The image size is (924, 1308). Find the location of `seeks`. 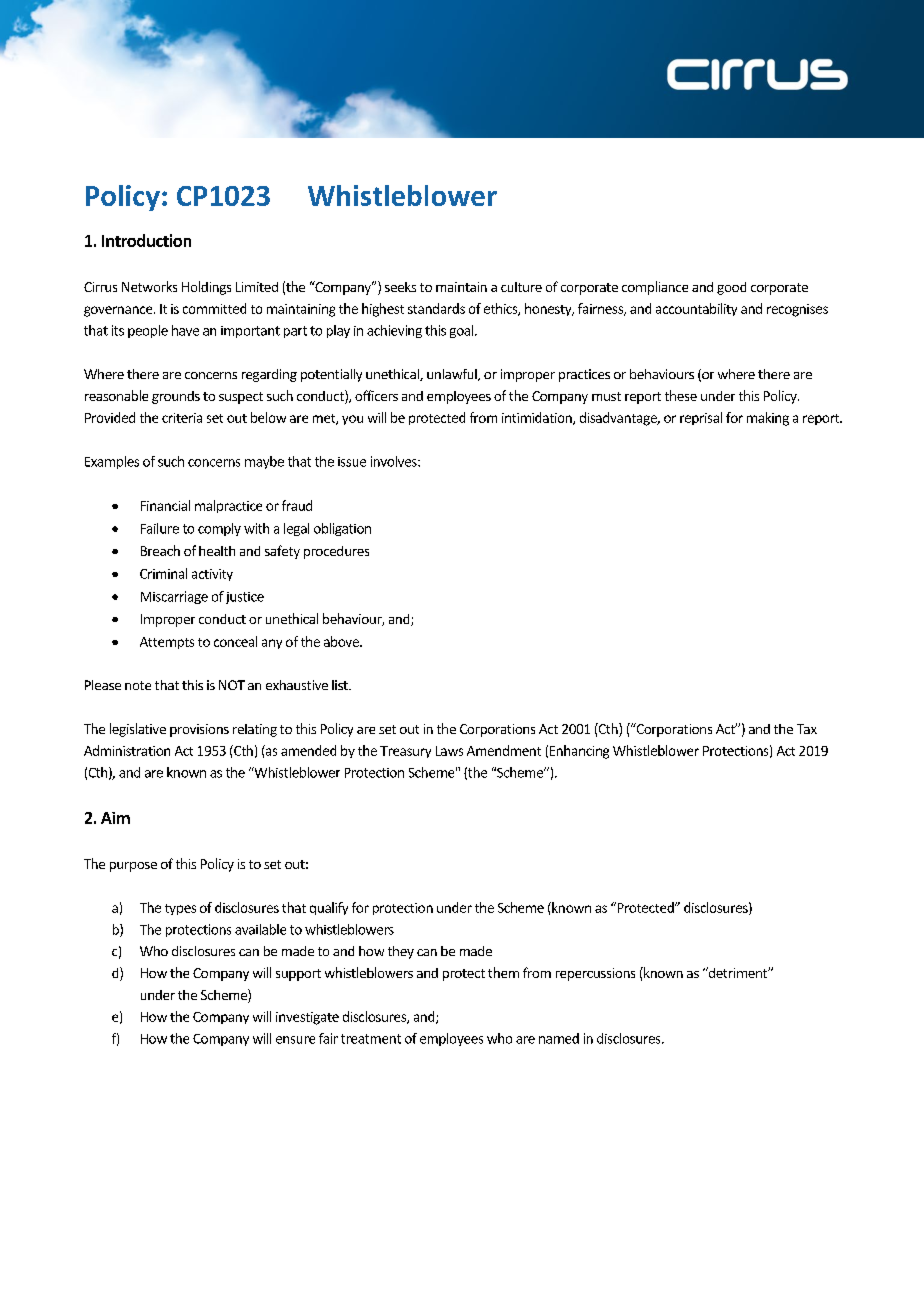

seeks is located at coordinates (400, 287).
